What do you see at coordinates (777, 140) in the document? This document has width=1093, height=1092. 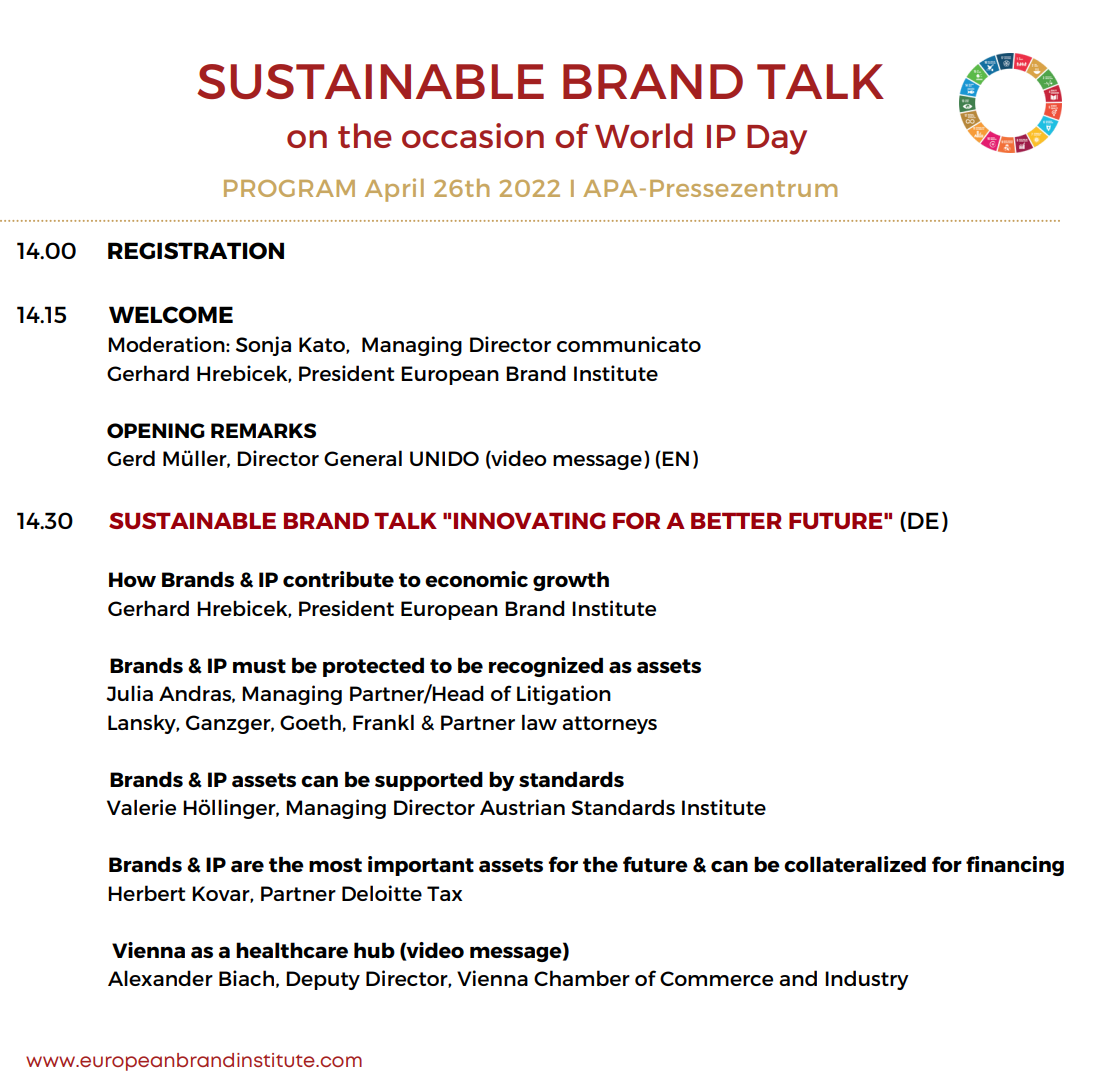 I see `Day` at bounding box center [777, 140].
